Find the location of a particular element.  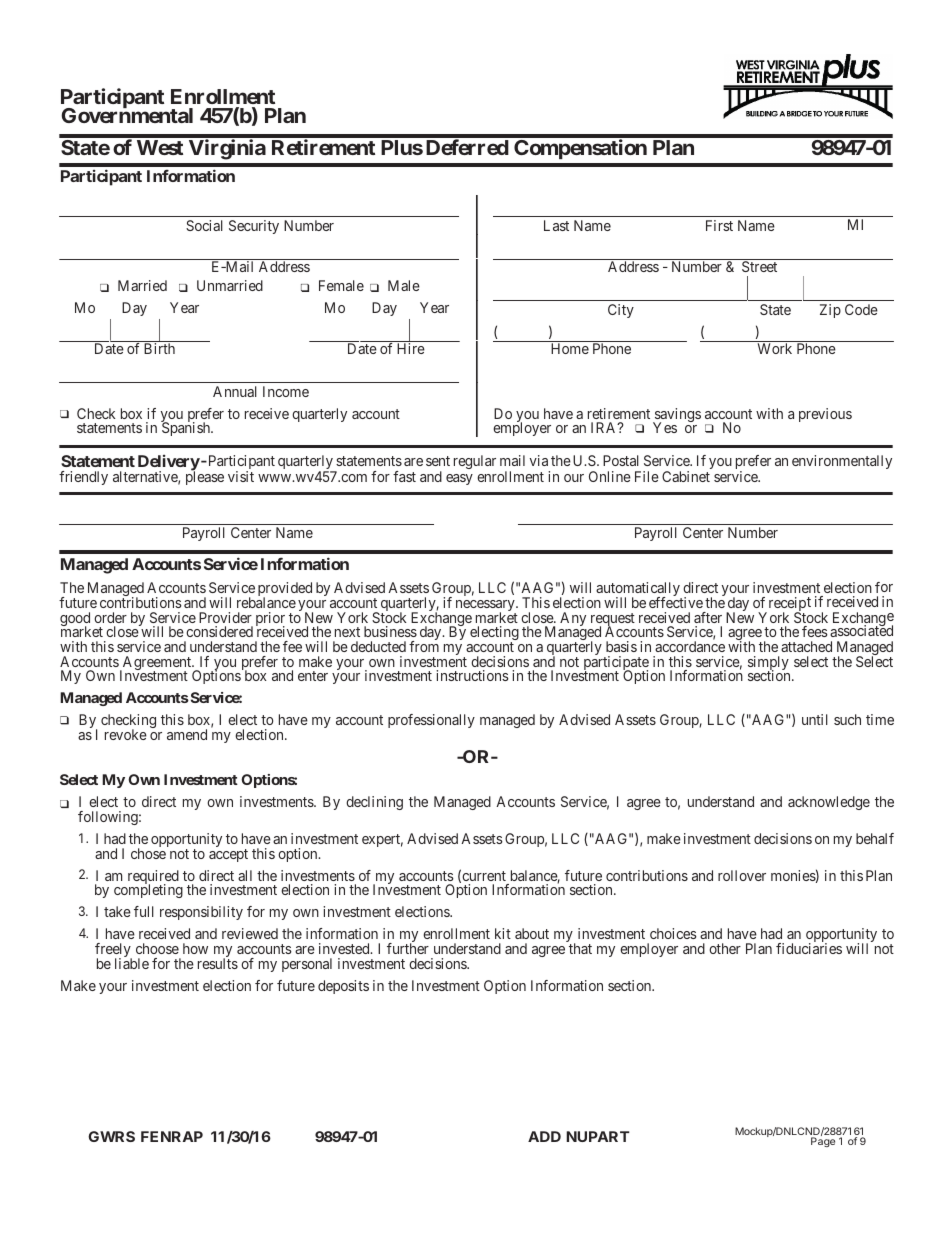

considered is located at coordinates (219, 631).
